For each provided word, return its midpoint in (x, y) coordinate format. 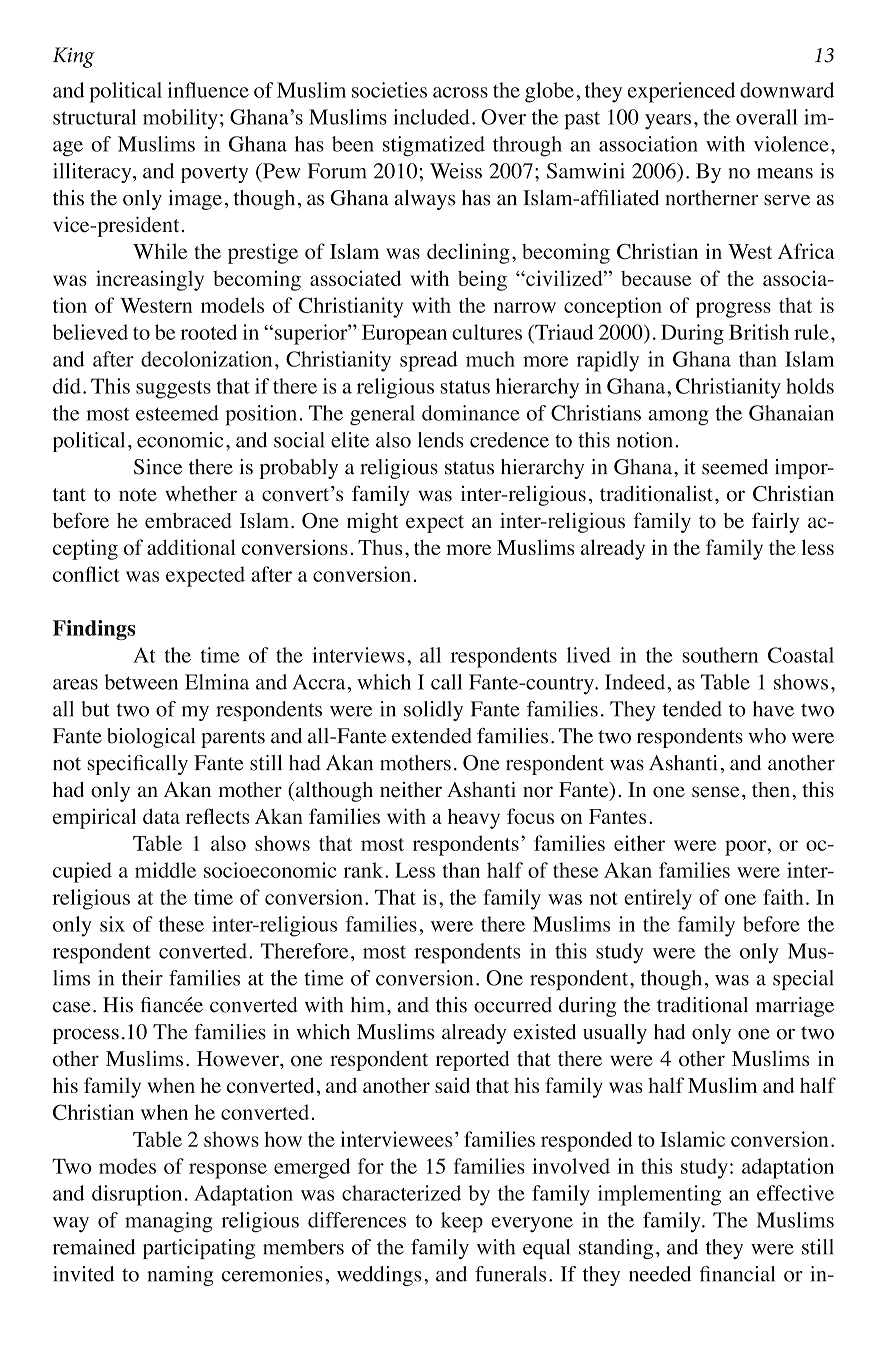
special (803, 980)
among (679, 418)
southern (720, 655)
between (141, 682)
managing (169, 1222)
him (368, 1004)
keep (462, 1222)
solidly (433, 711)
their (142, 978)
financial (737, 1274)
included (431, 117)
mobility (180, 119)
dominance (471, 413)
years (668, 122)
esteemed (177, 413)
